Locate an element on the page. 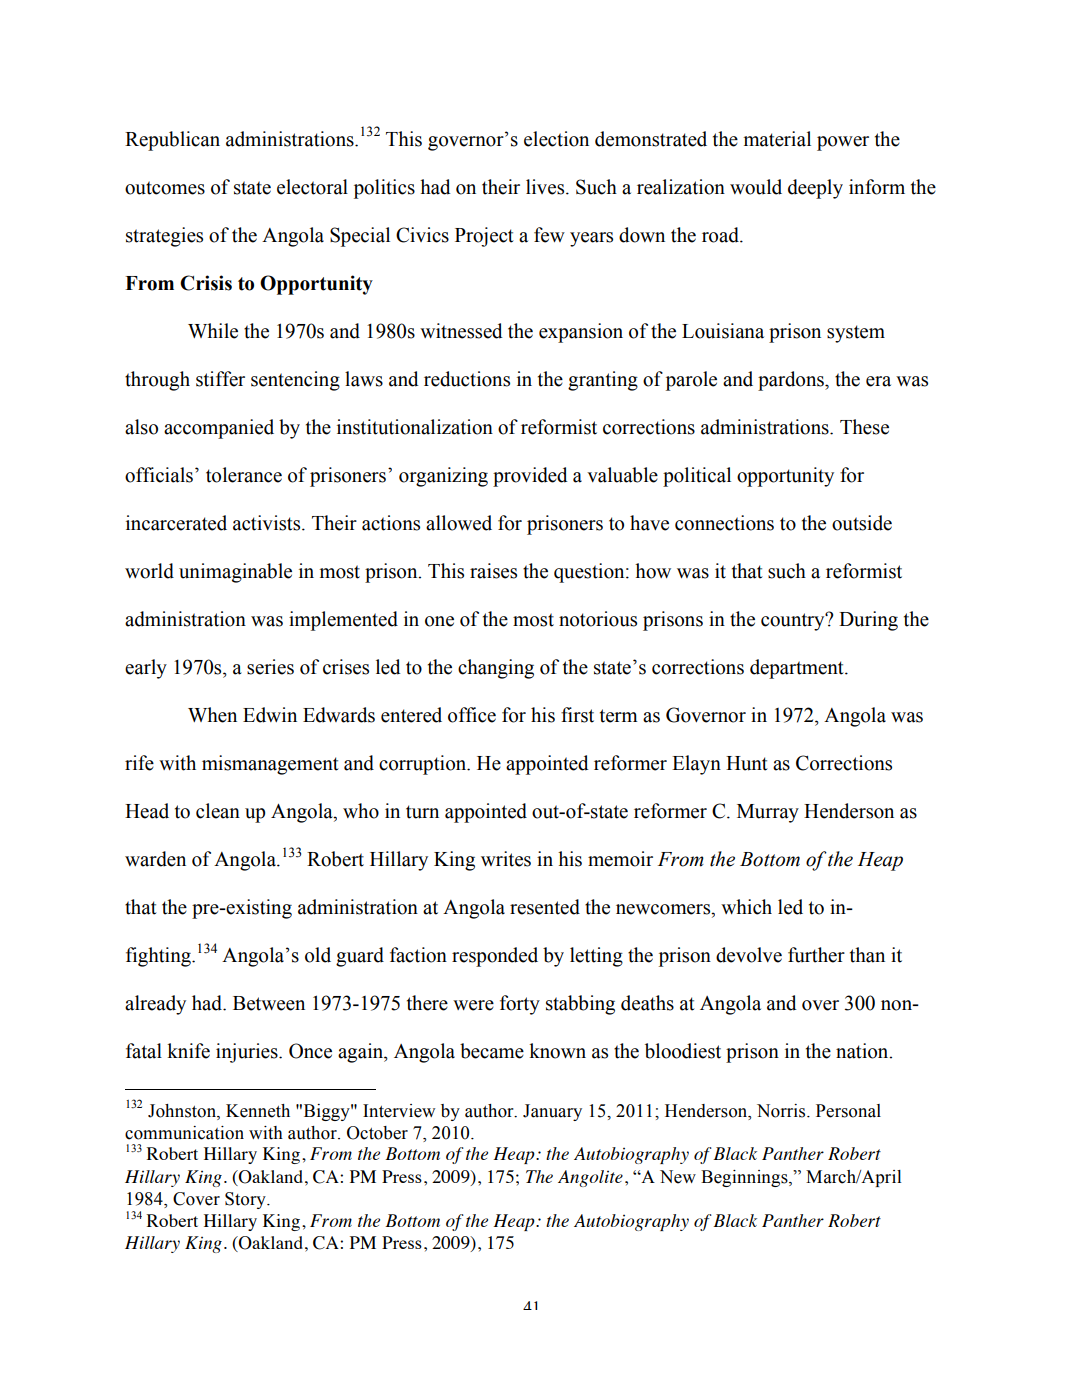 Image resolution: width=1065 pixels, height=1378 pixels. January is located at coordinates (552, 1112).
